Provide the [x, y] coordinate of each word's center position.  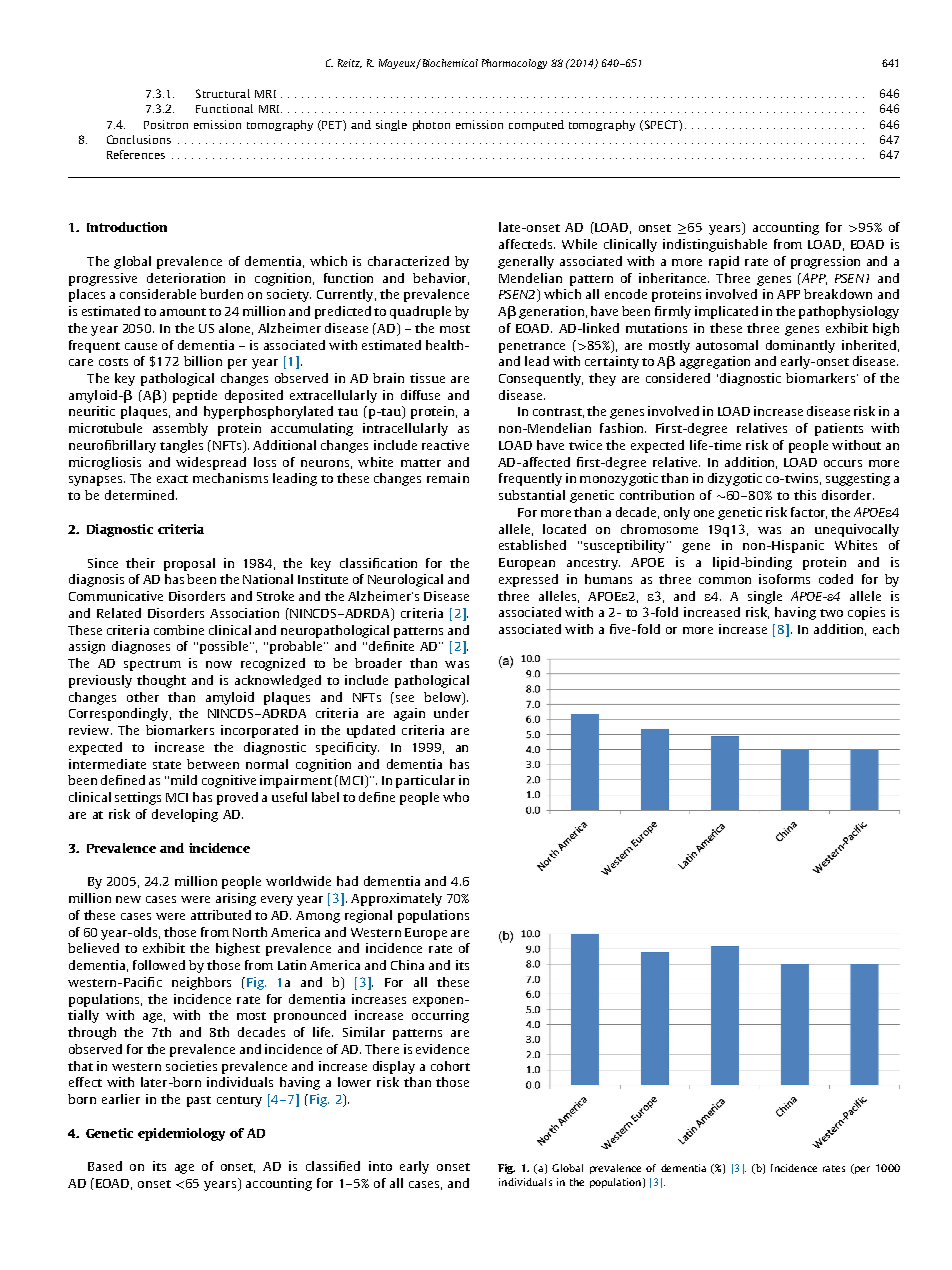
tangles [181, 446]
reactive [445, 445]
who [456, 797]
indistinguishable [715, 245]
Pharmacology [514, 64]
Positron [166, 124]
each [886, 629]
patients [839, 429]
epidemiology [181, 1134]
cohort [450, 1066]
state [167, 765]
